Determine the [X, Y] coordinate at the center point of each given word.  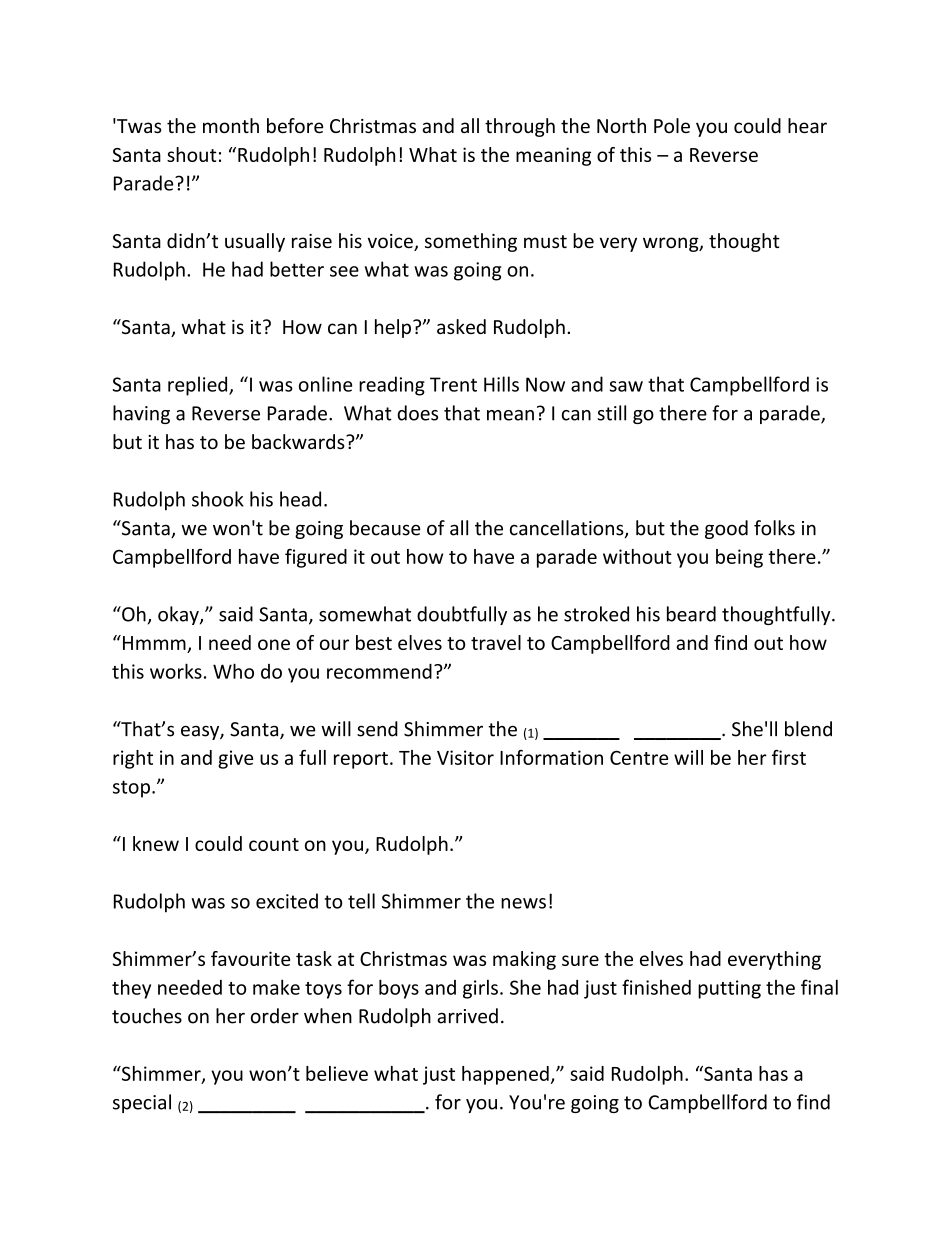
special [142, 1103]
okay [179, 615]
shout [192, 154]
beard [691, 614]
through [520, 127]
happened [505, 1075]
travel [496, 642]
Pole [672, 125]
